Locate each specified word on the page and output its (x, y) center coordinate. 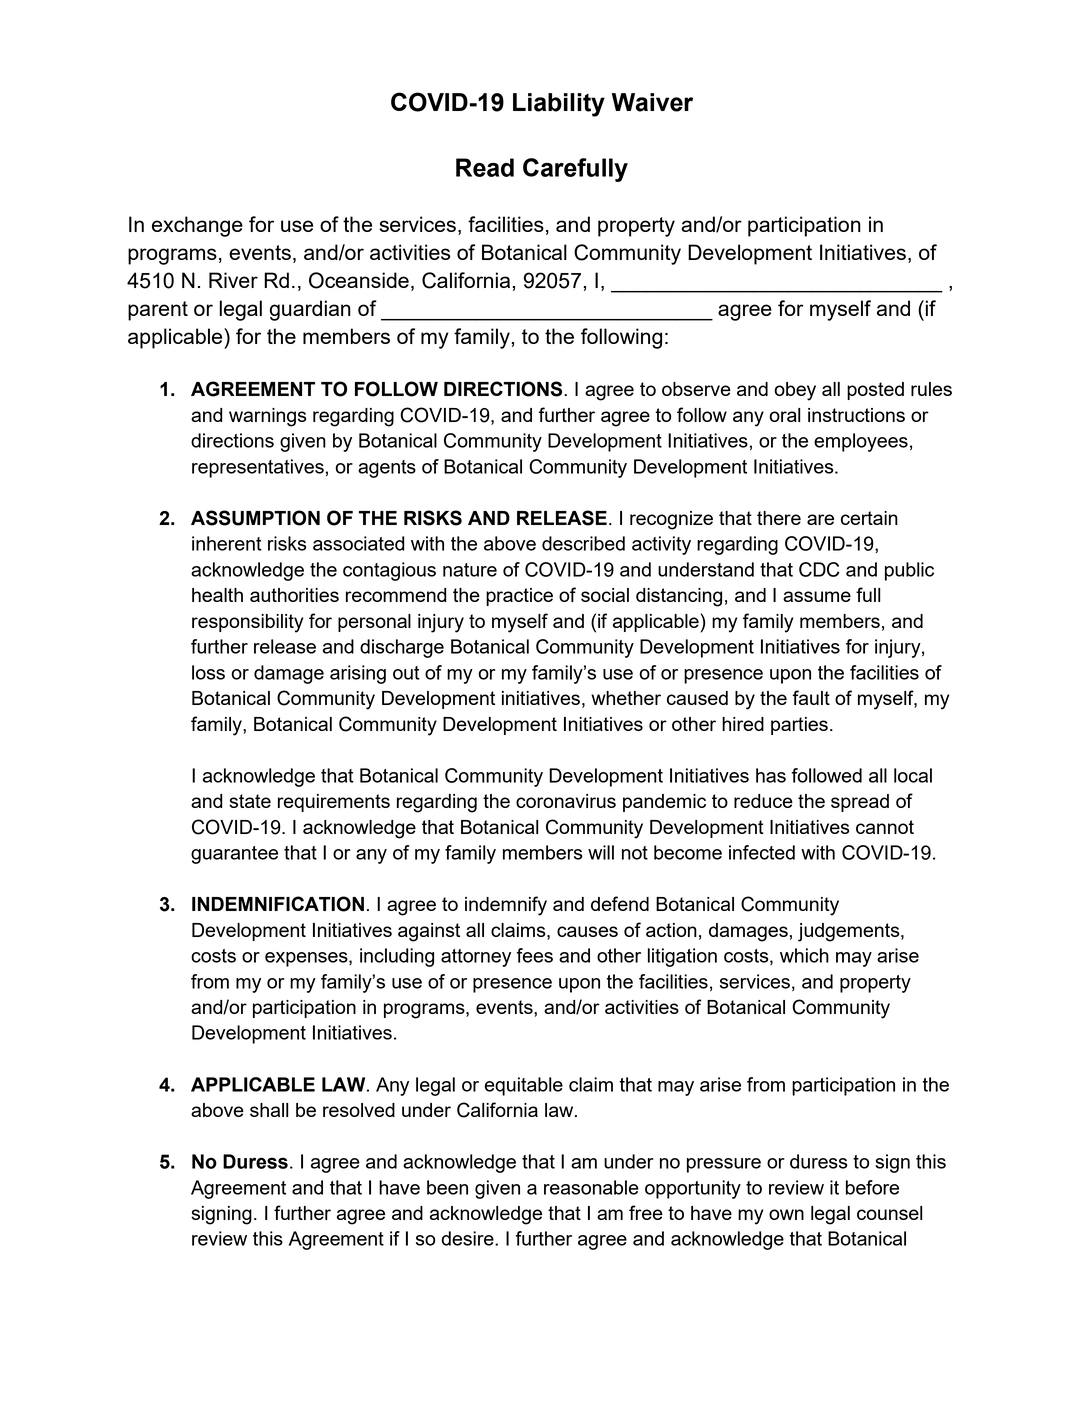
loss (208, 672)
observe (696, 389)
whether (626, 698)
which (804, 955)
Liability (559, 105)
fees (534, 955)
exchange (197, 226)
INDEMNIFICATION (278, 904)
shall (269, 1110)
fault (811, 697)
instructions (856, 415)
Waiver (652, 102)
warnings (268, 417)
